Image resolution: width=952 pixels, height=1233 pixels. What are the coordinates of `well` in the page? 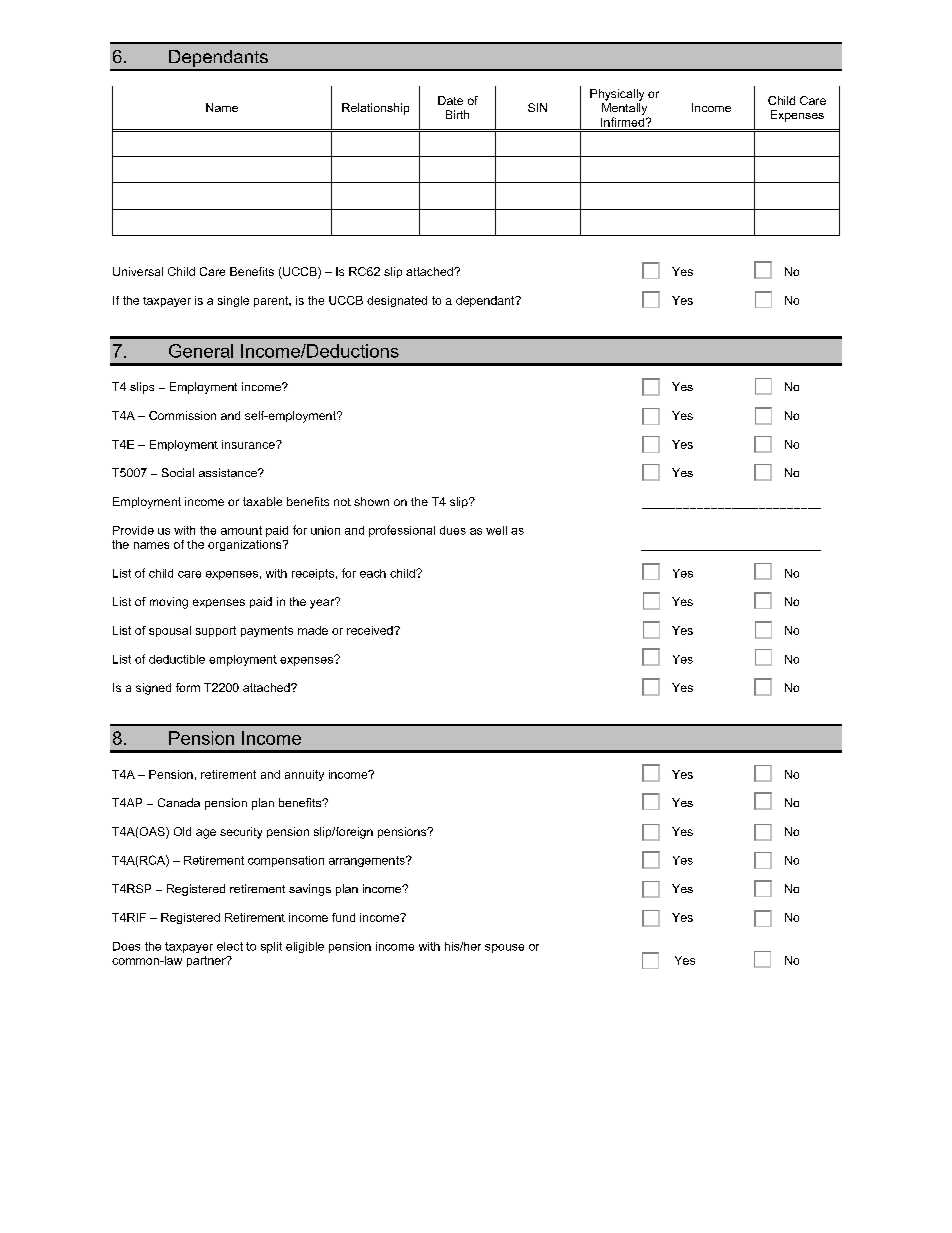 It's located at (496, 530).
